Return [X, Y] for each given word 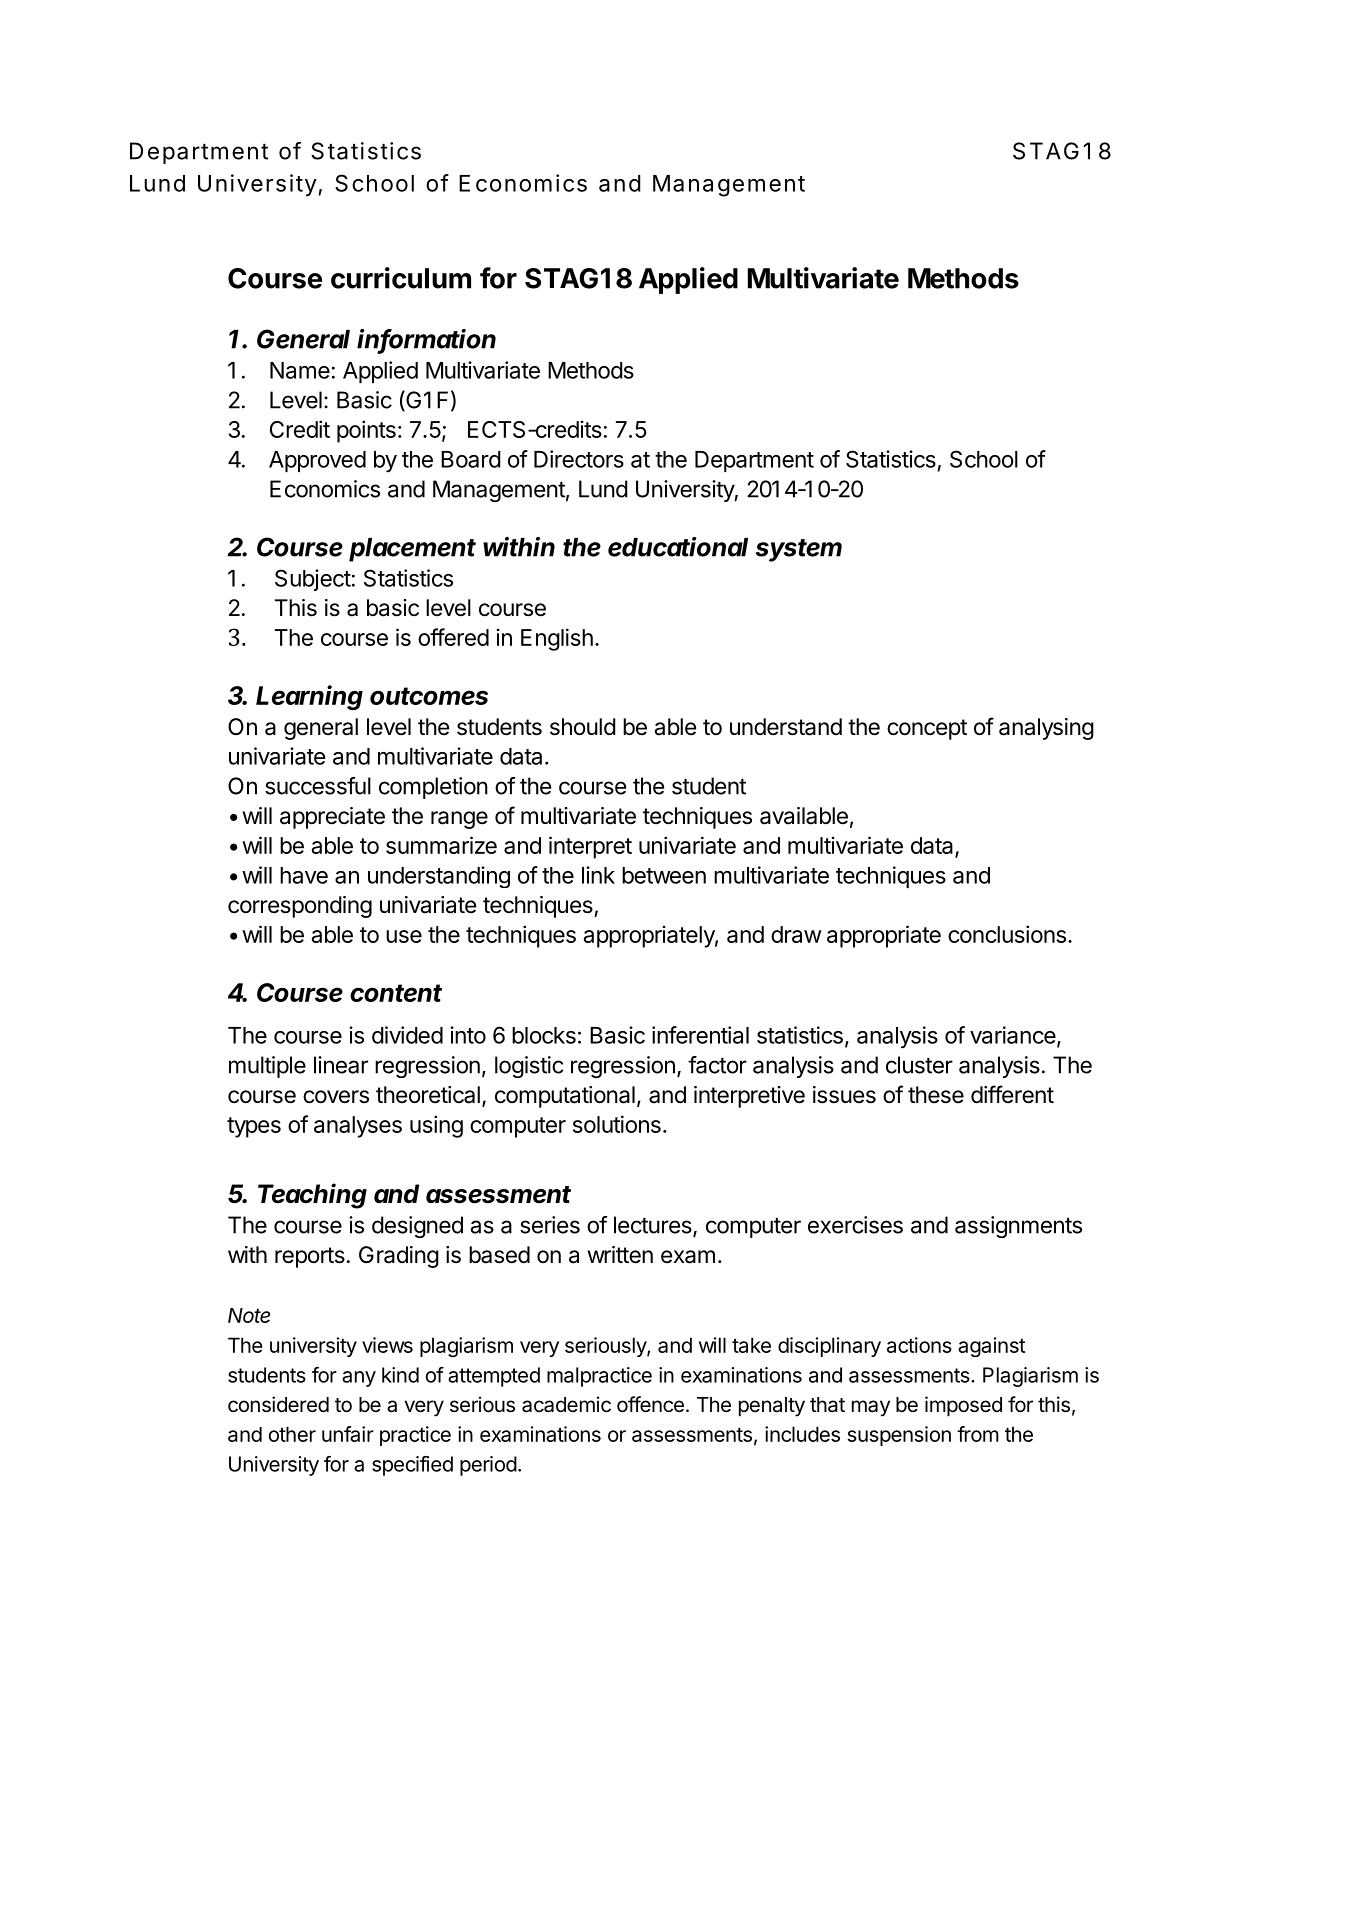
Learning [309, 697]
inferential [700, 1035]
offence [650, 1404]
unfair [348, 1434]
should [583, 727]
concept [927, 729]
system [799, 550]
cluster [919, 1065]
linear [341, 1065]
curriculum [401, 278]
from [978, 1434]
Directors [579, 459]
